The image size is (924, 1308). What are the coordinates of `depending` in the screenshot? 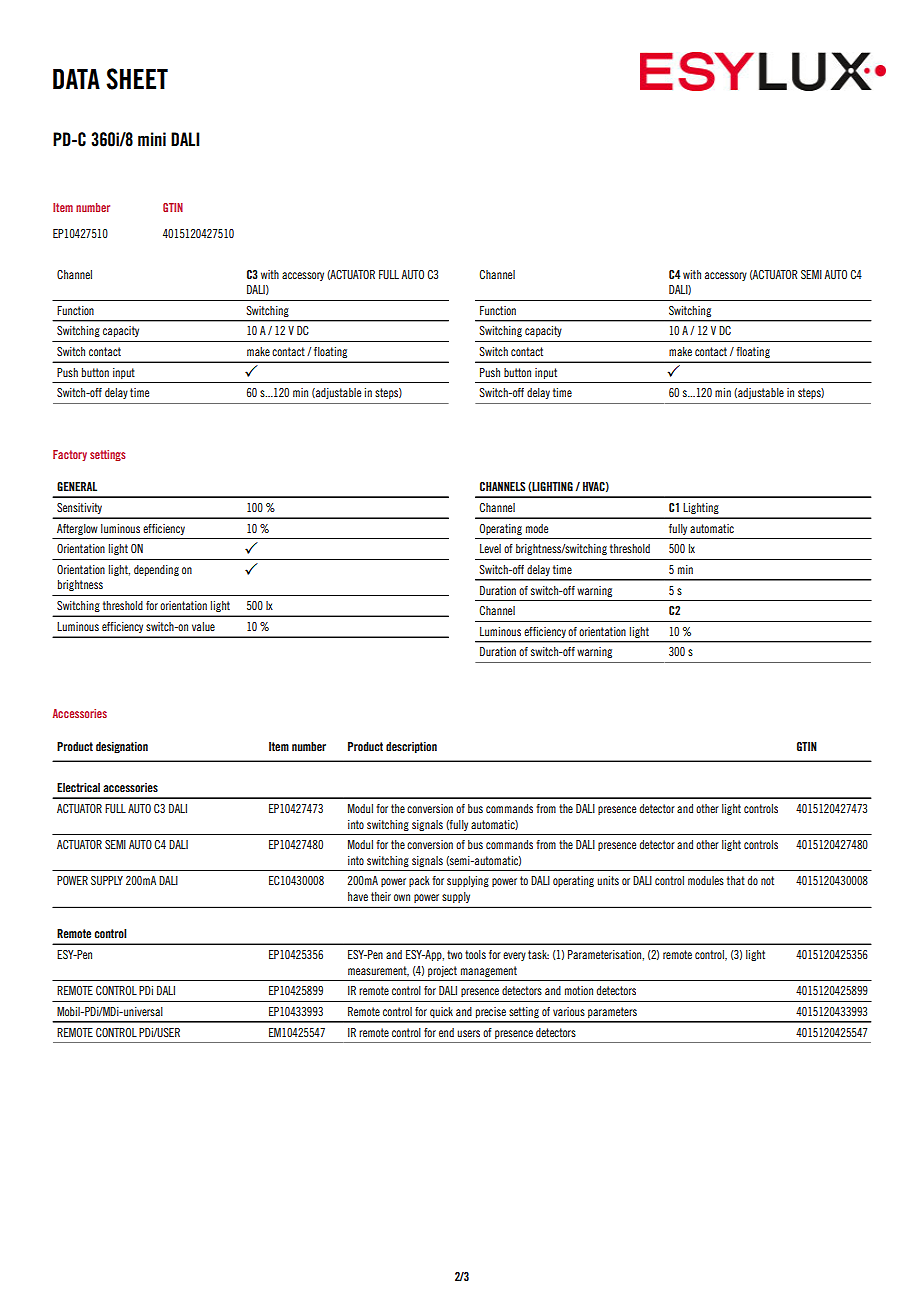 It's located at (156, 570).
